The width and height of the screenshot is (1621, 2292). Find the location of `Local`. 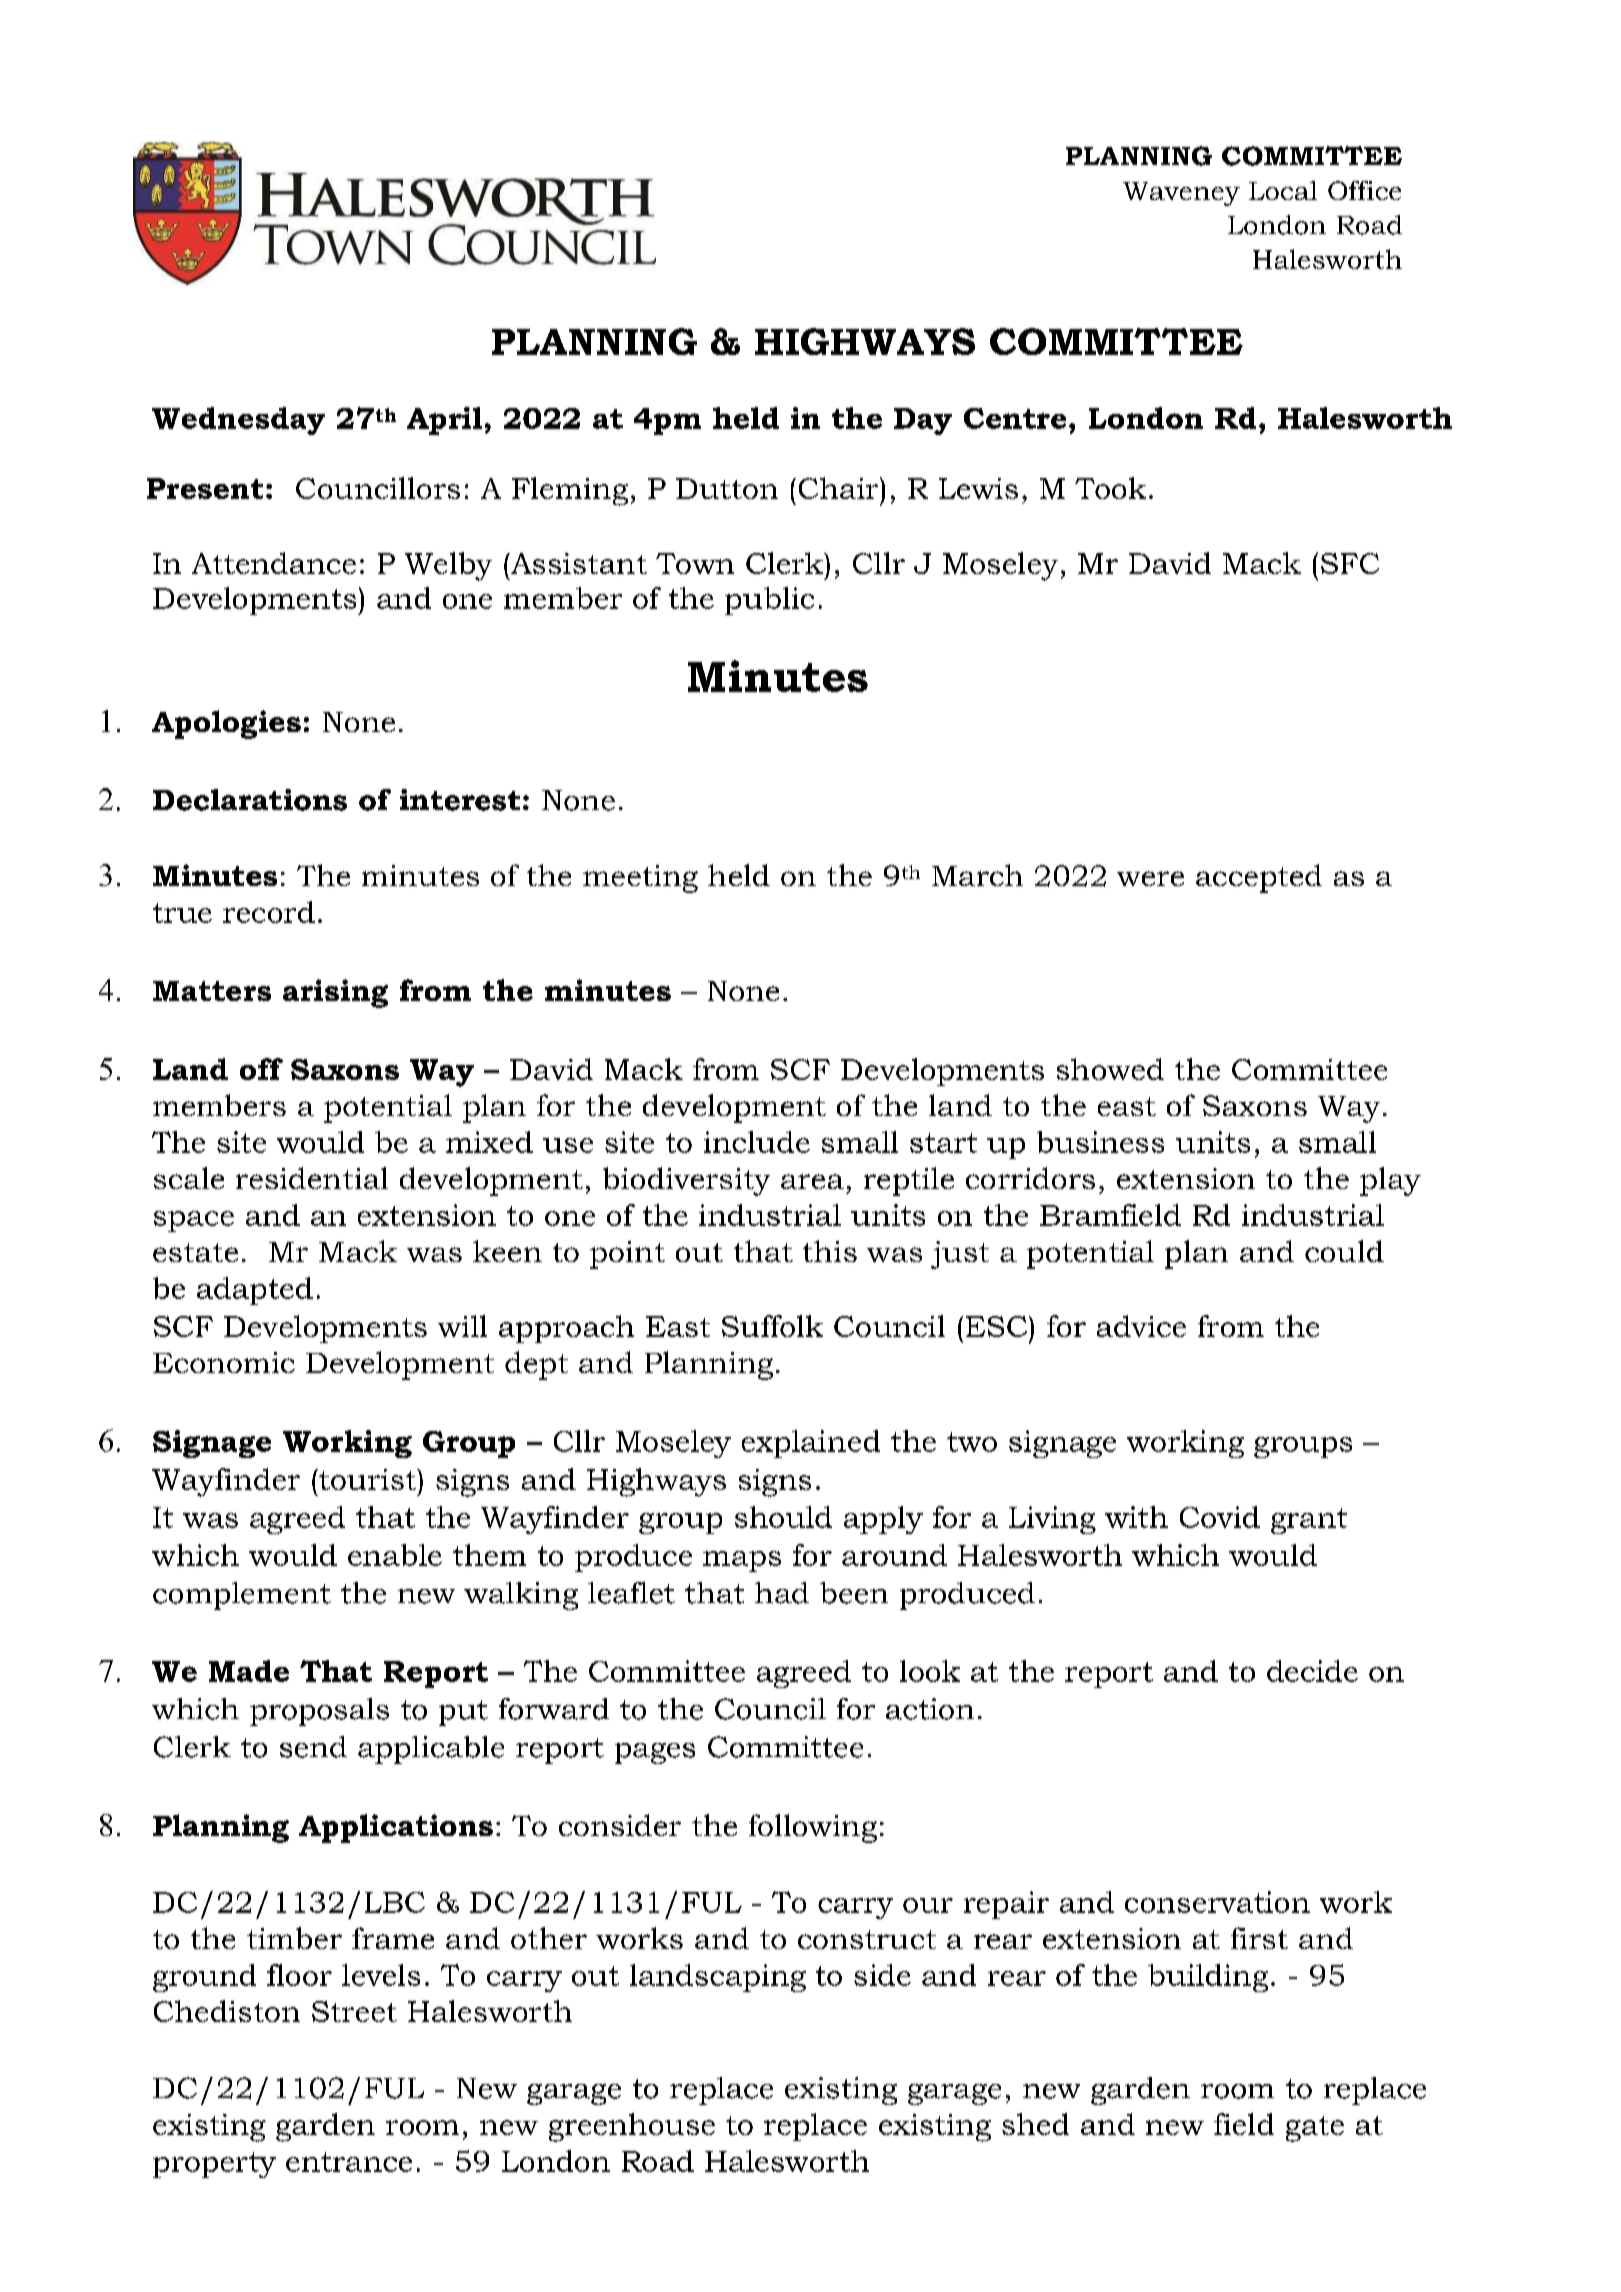

Local is located at coordinates (1283, 190).
